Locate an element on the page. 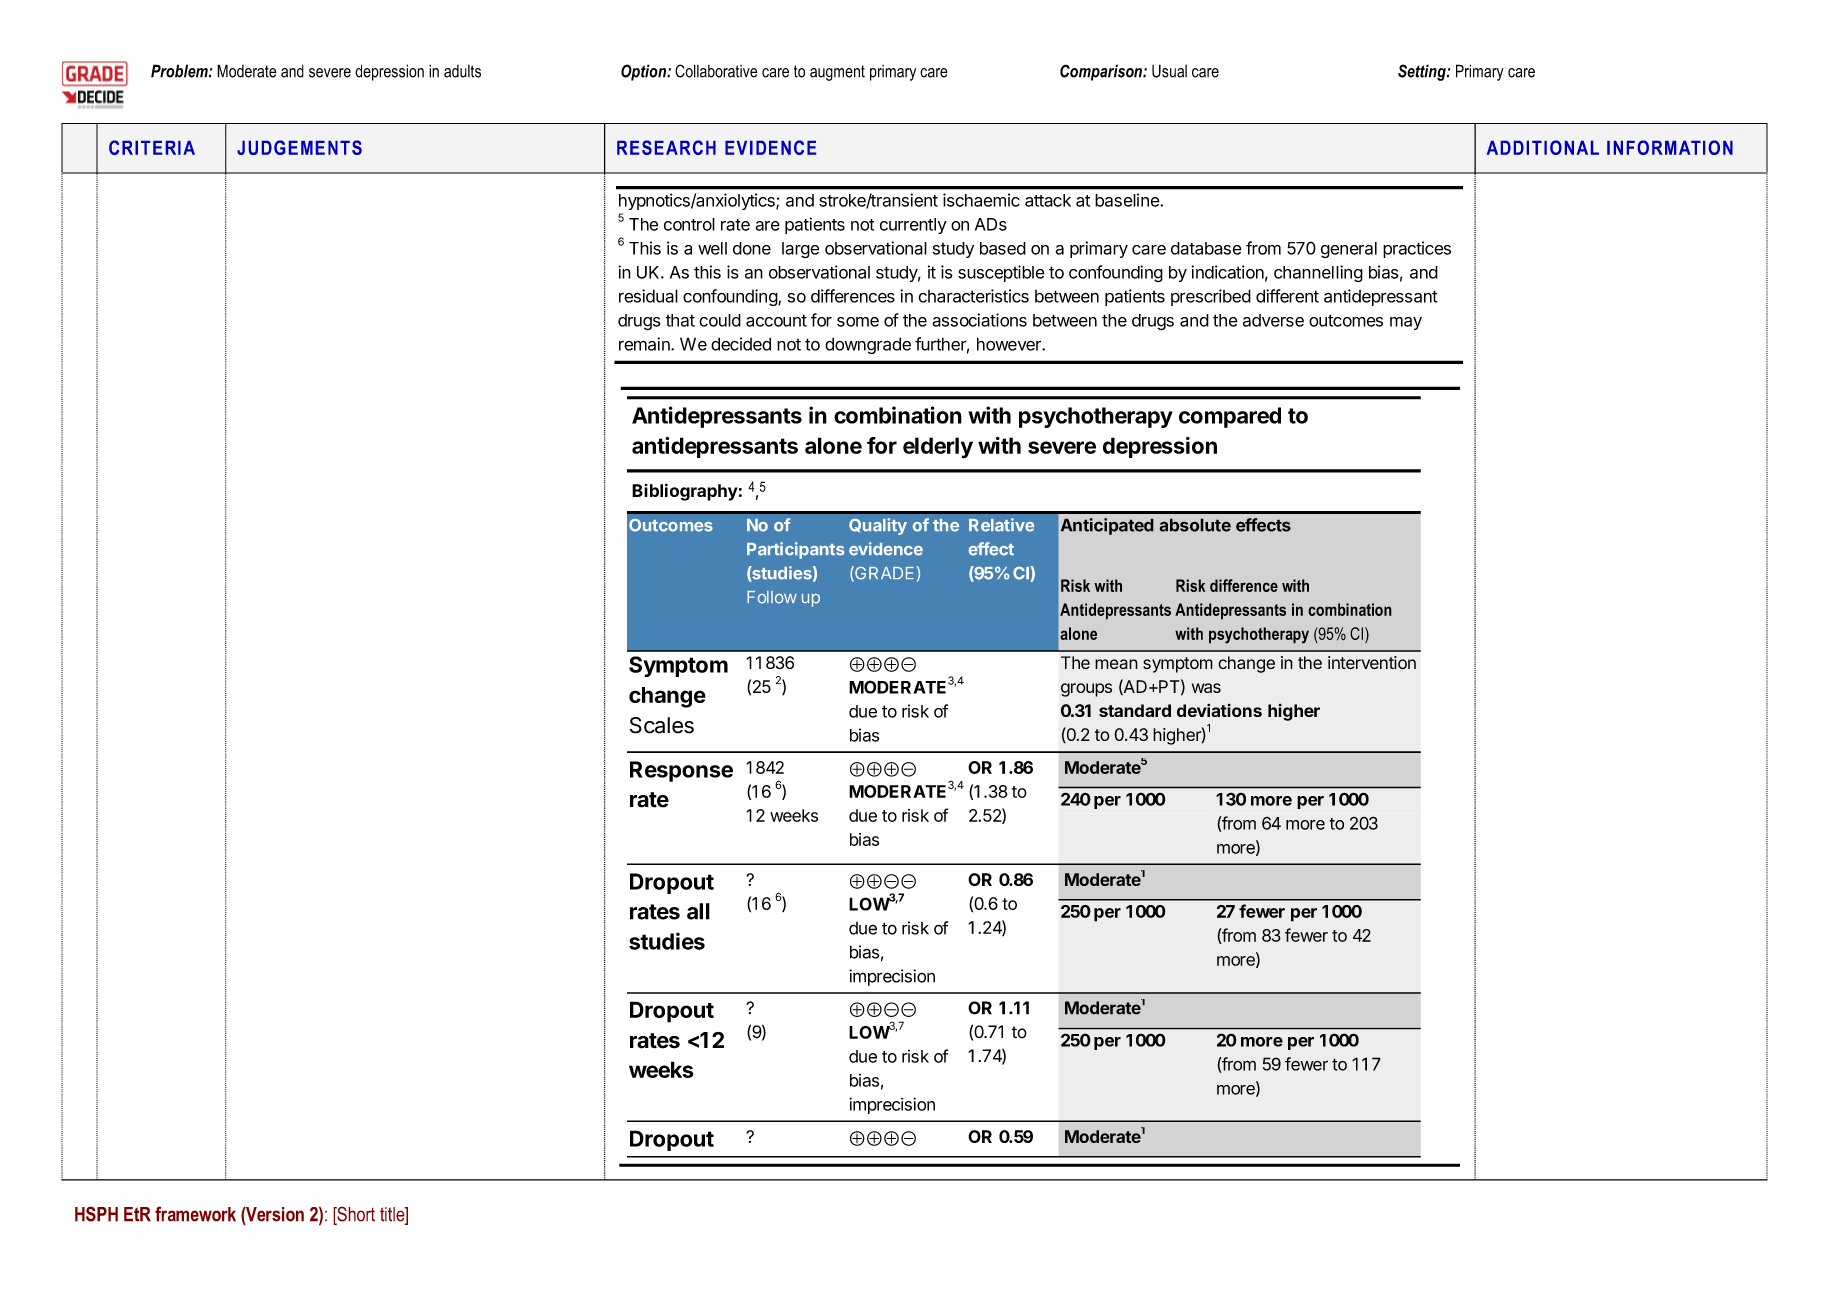  compared is located at coordinates (1230, 417).
